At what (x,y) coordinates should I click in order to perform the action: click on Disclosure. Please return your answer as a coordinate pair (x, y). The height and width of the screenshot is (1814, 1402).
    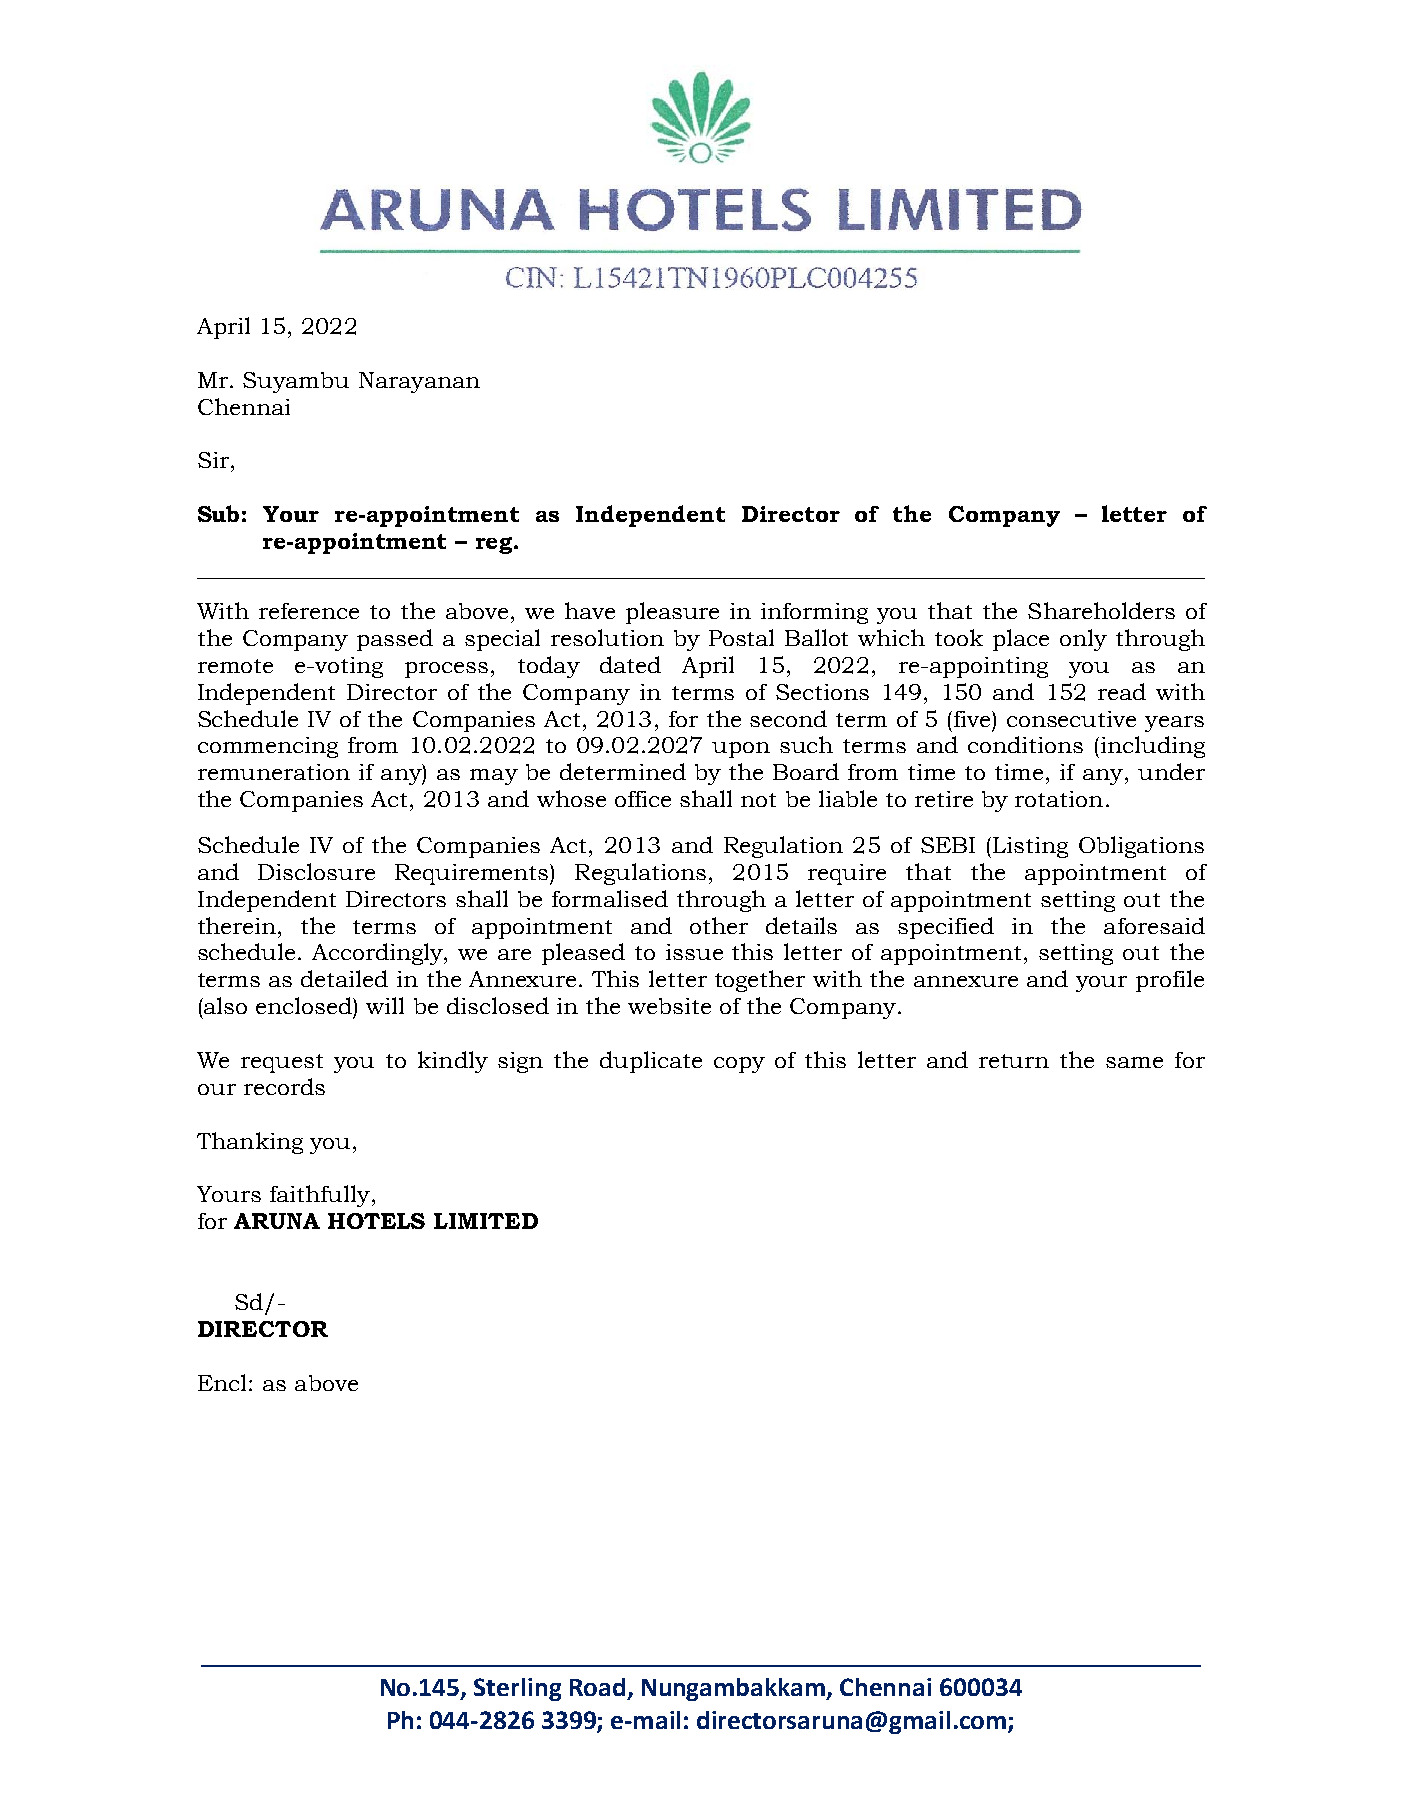
    Looking at the image, I should click on (316, 871).
